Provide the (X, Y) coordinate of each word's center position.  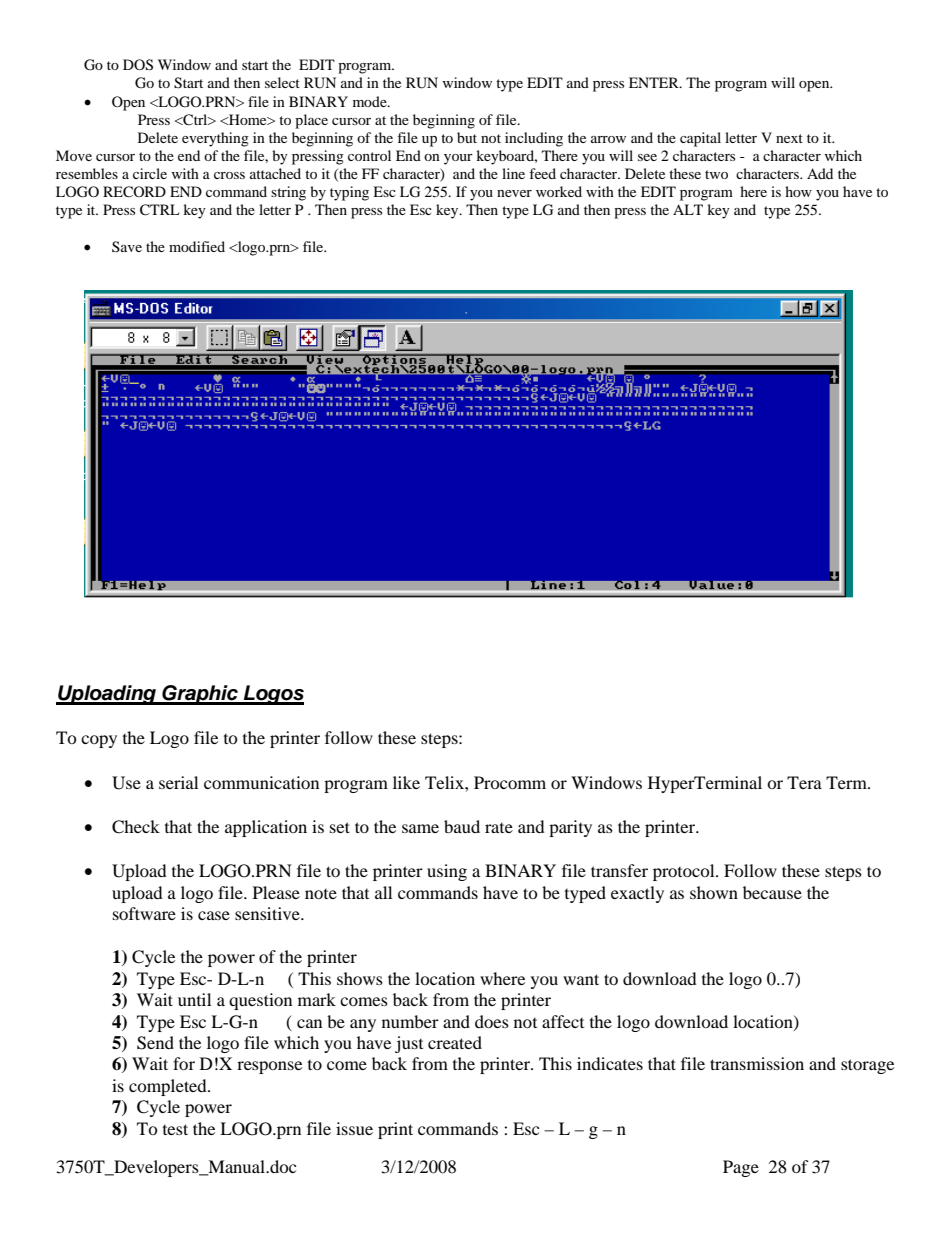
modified (197, 246)
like (406, 782)
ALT (688, 209)
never (514, 193)
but (467, 137)
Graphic (200, 695)
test (175, 1129)
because (772, 892)
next (789, 138)
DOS (138, 65)
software (144, 913)
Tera (804, 782)
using (447, 872)
